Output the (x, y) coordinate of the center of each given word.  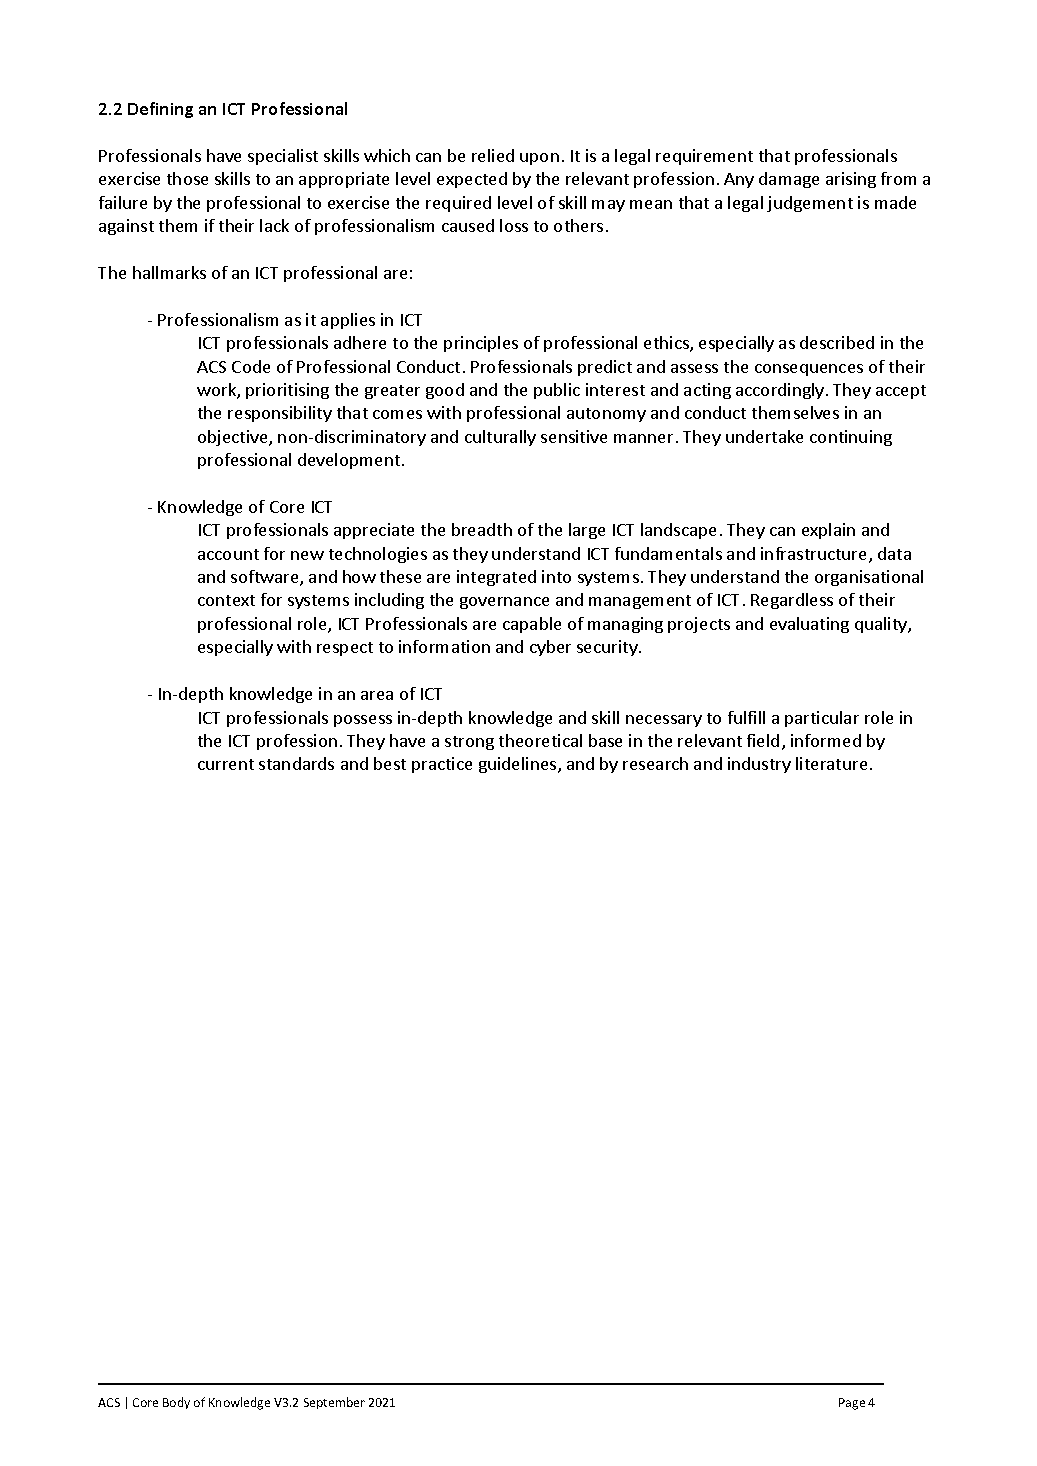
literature (831, 763)
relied (493, 155)
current (226, 764)
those (187, 178)
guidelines (519, 765)
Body (176, 1403)
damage (789, 180)
